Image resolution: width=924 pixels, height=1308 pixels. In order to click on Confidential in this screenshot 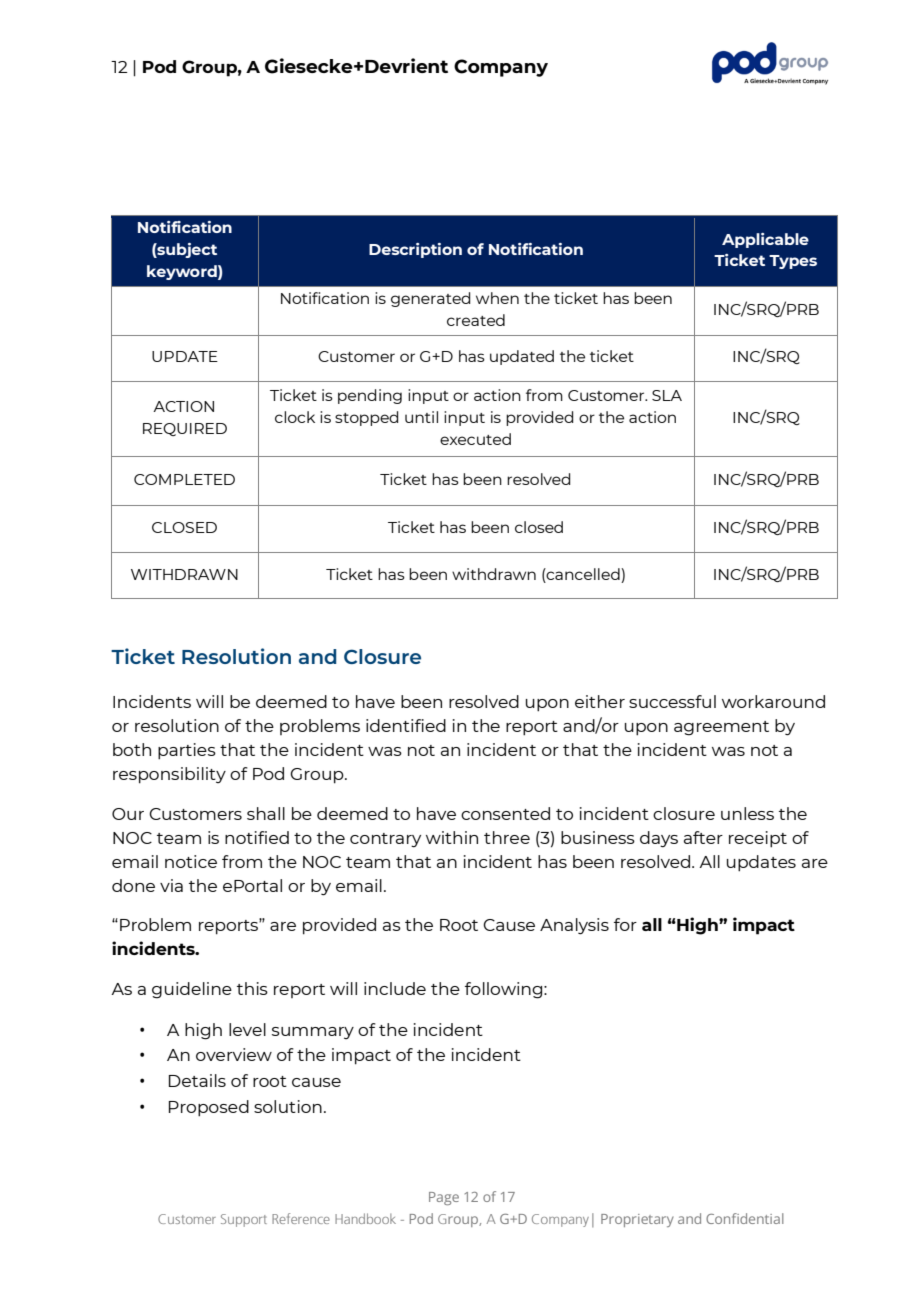, I will do `click(745, 1218)`.
